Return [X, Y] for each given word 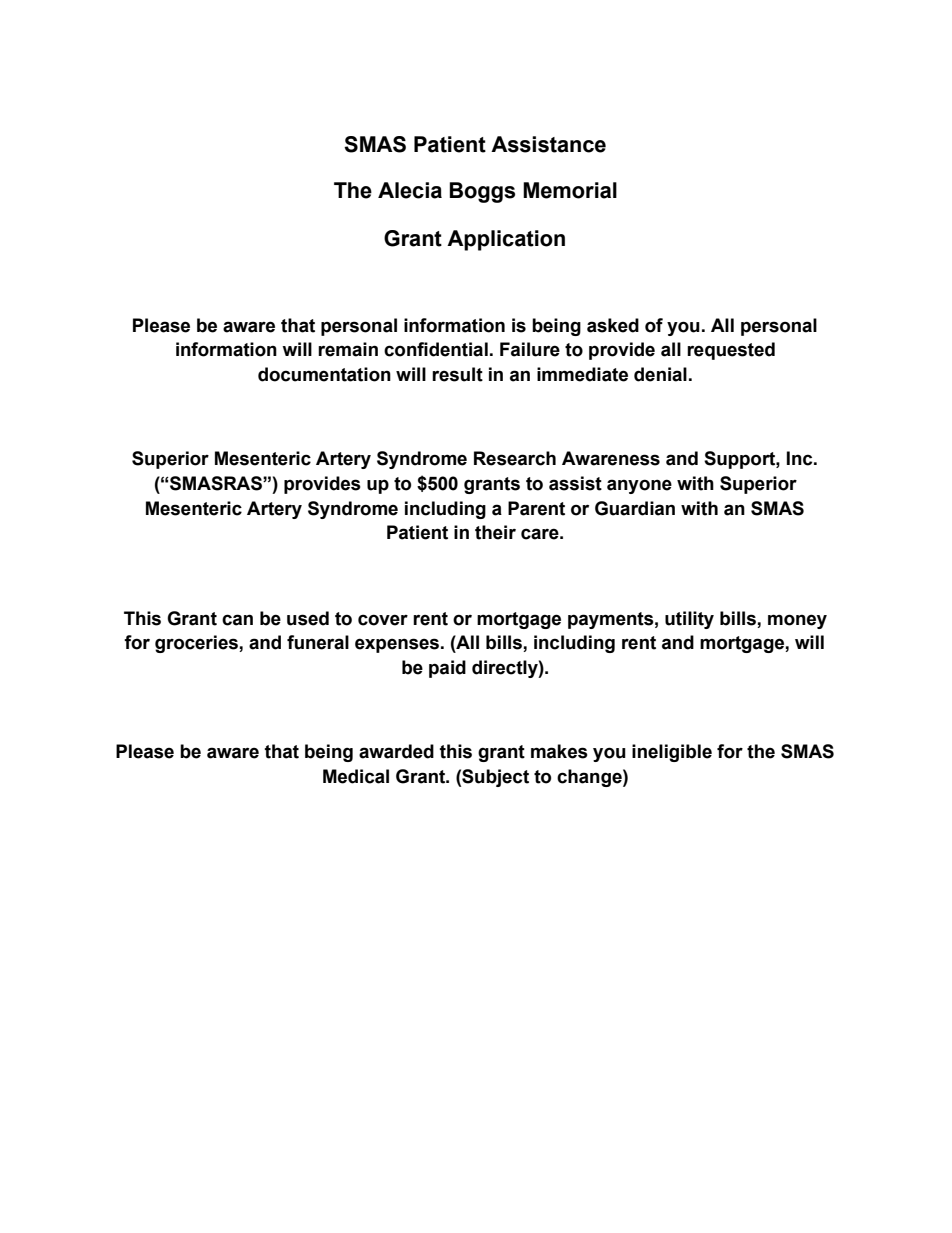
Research [515, 458]
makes [559, 751]
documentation [324, 374]
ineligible [672, 753]
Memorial [570, 190]
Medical [356, 776]
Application [506, 240]
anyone [639, 486]
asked [613, 325]
